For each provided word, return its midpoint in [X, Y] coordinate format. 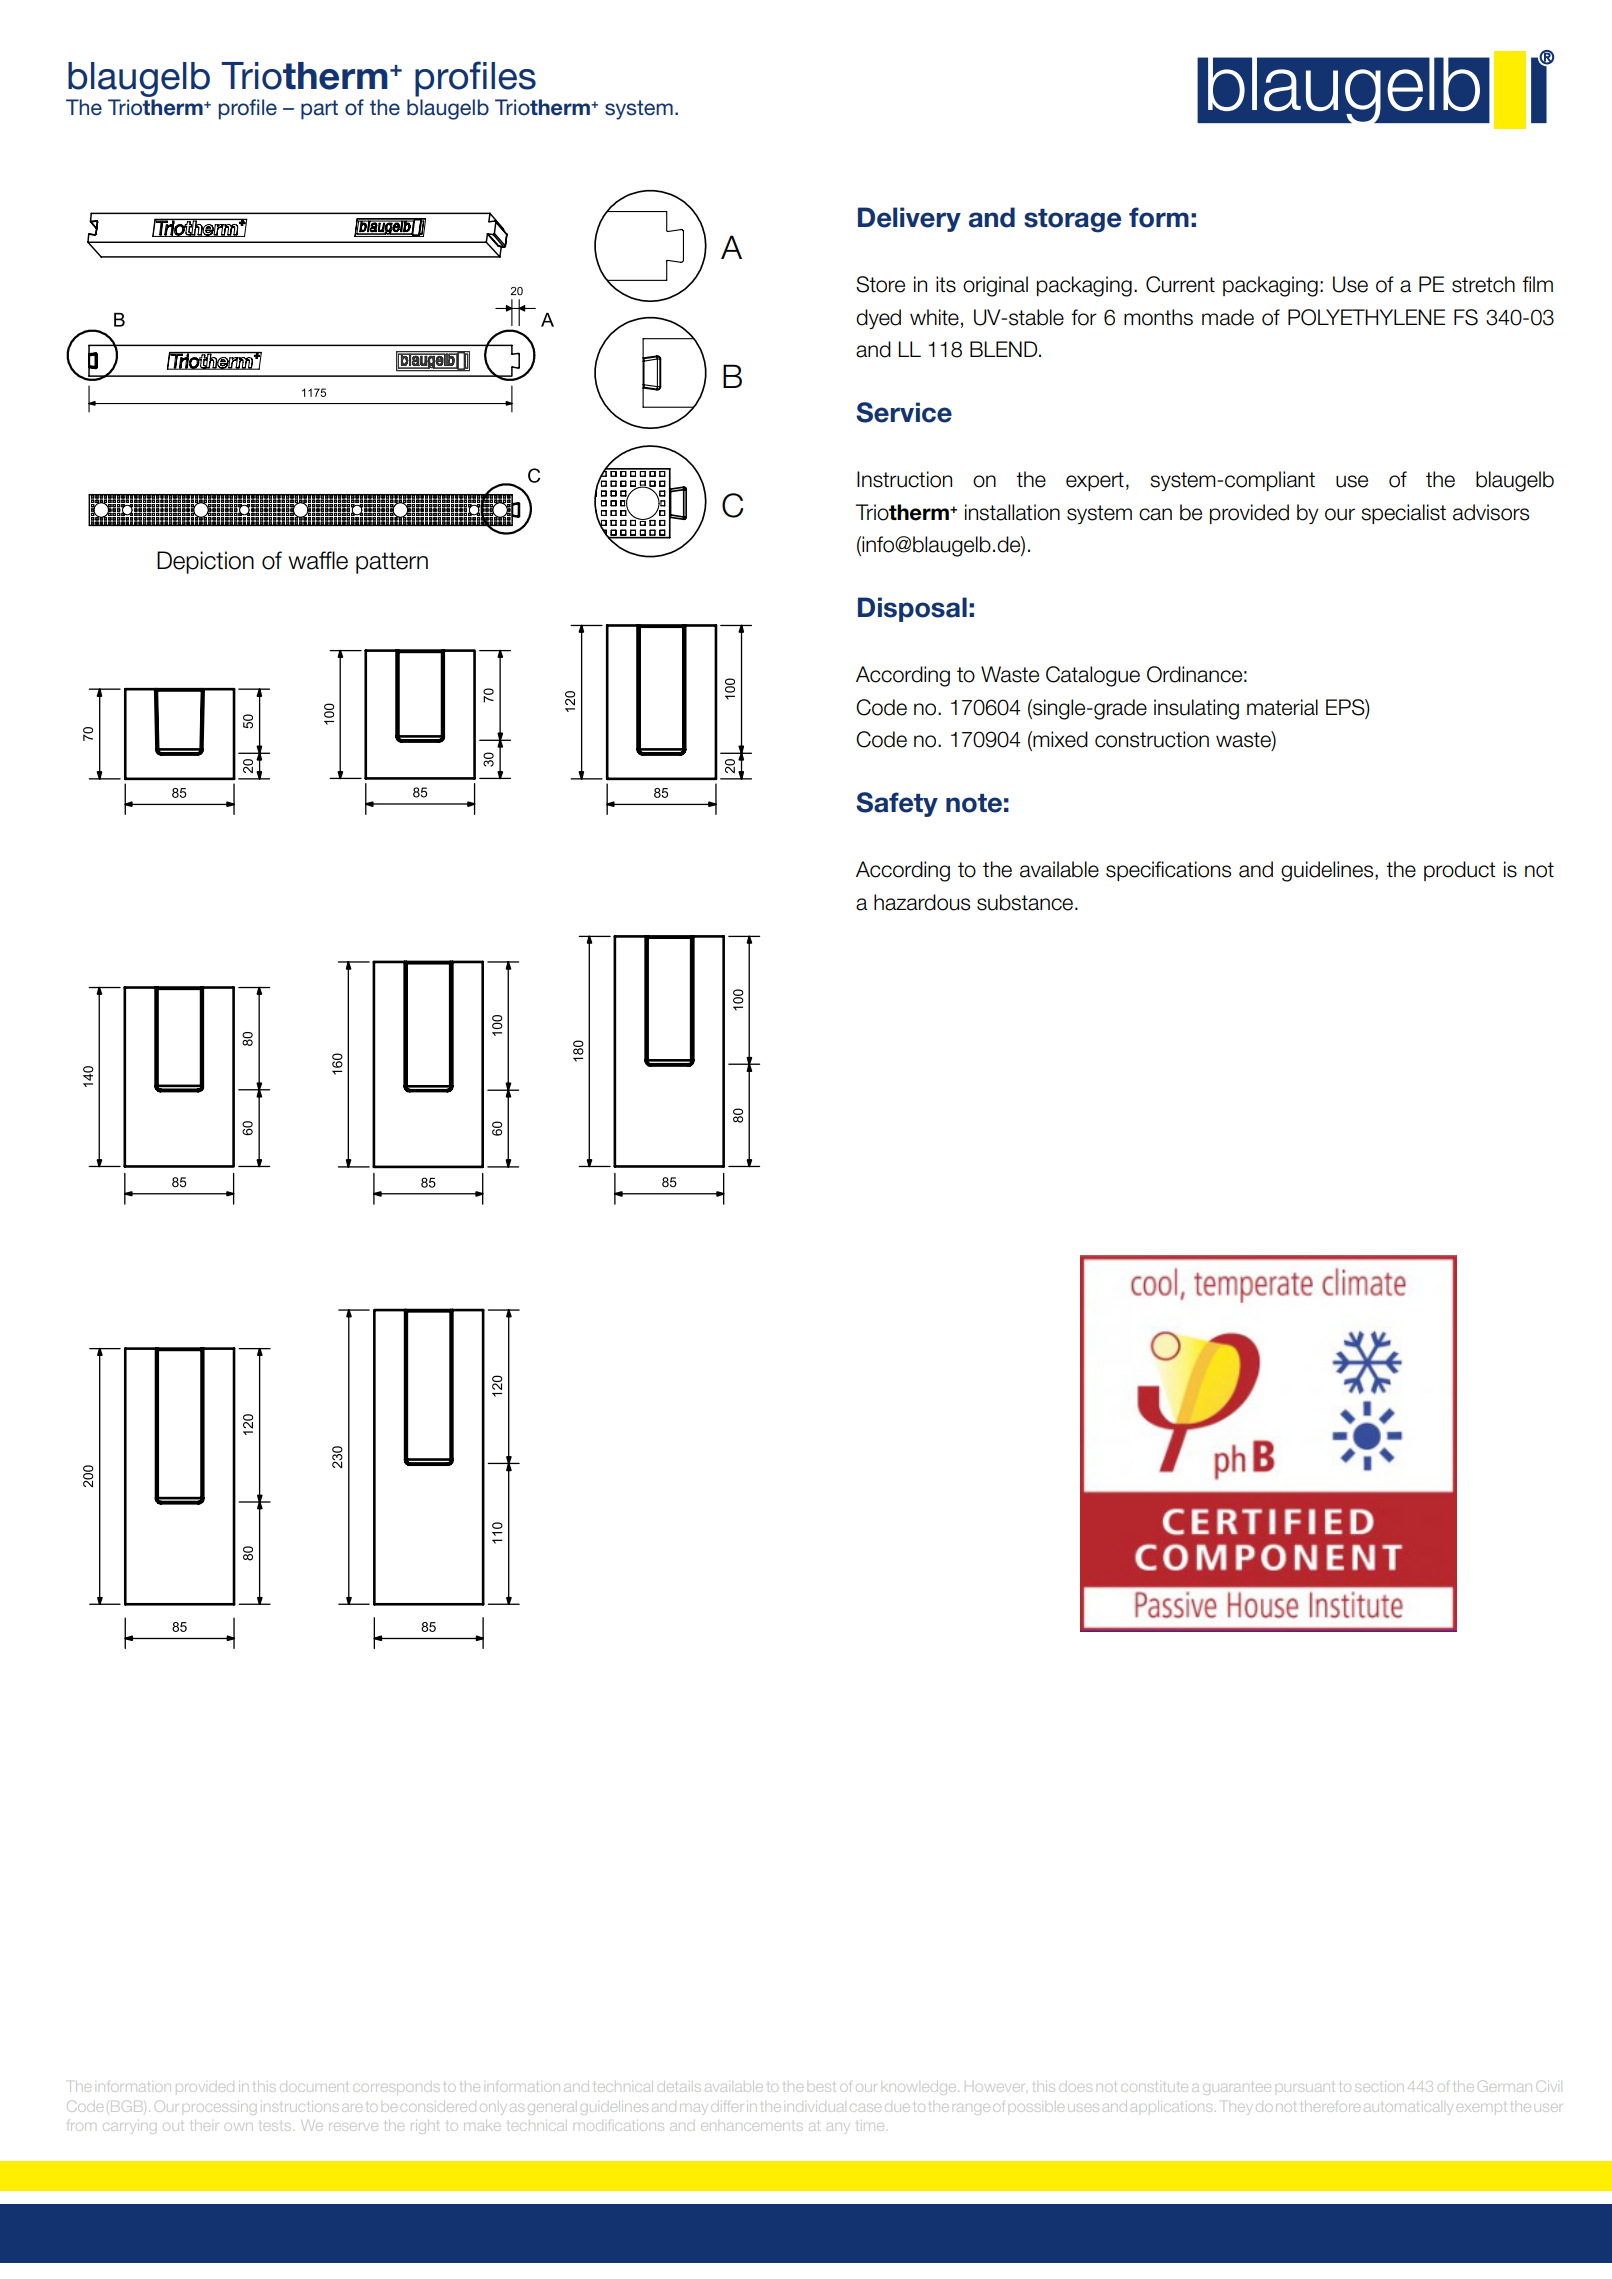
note [974, 803]
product [1459, 871]
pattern [392, 563]
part [319, 110]
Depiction [205, 562]
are [352, 2108]
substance [1025, 902]
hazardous [922, 902]
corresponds [397, 2088]
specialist [1403, 514]
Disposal [912, 609]
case [867, 2108]
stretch [1483, 284]
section [1380, 2088]
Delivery [909, 219]
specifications [1168, 871]
